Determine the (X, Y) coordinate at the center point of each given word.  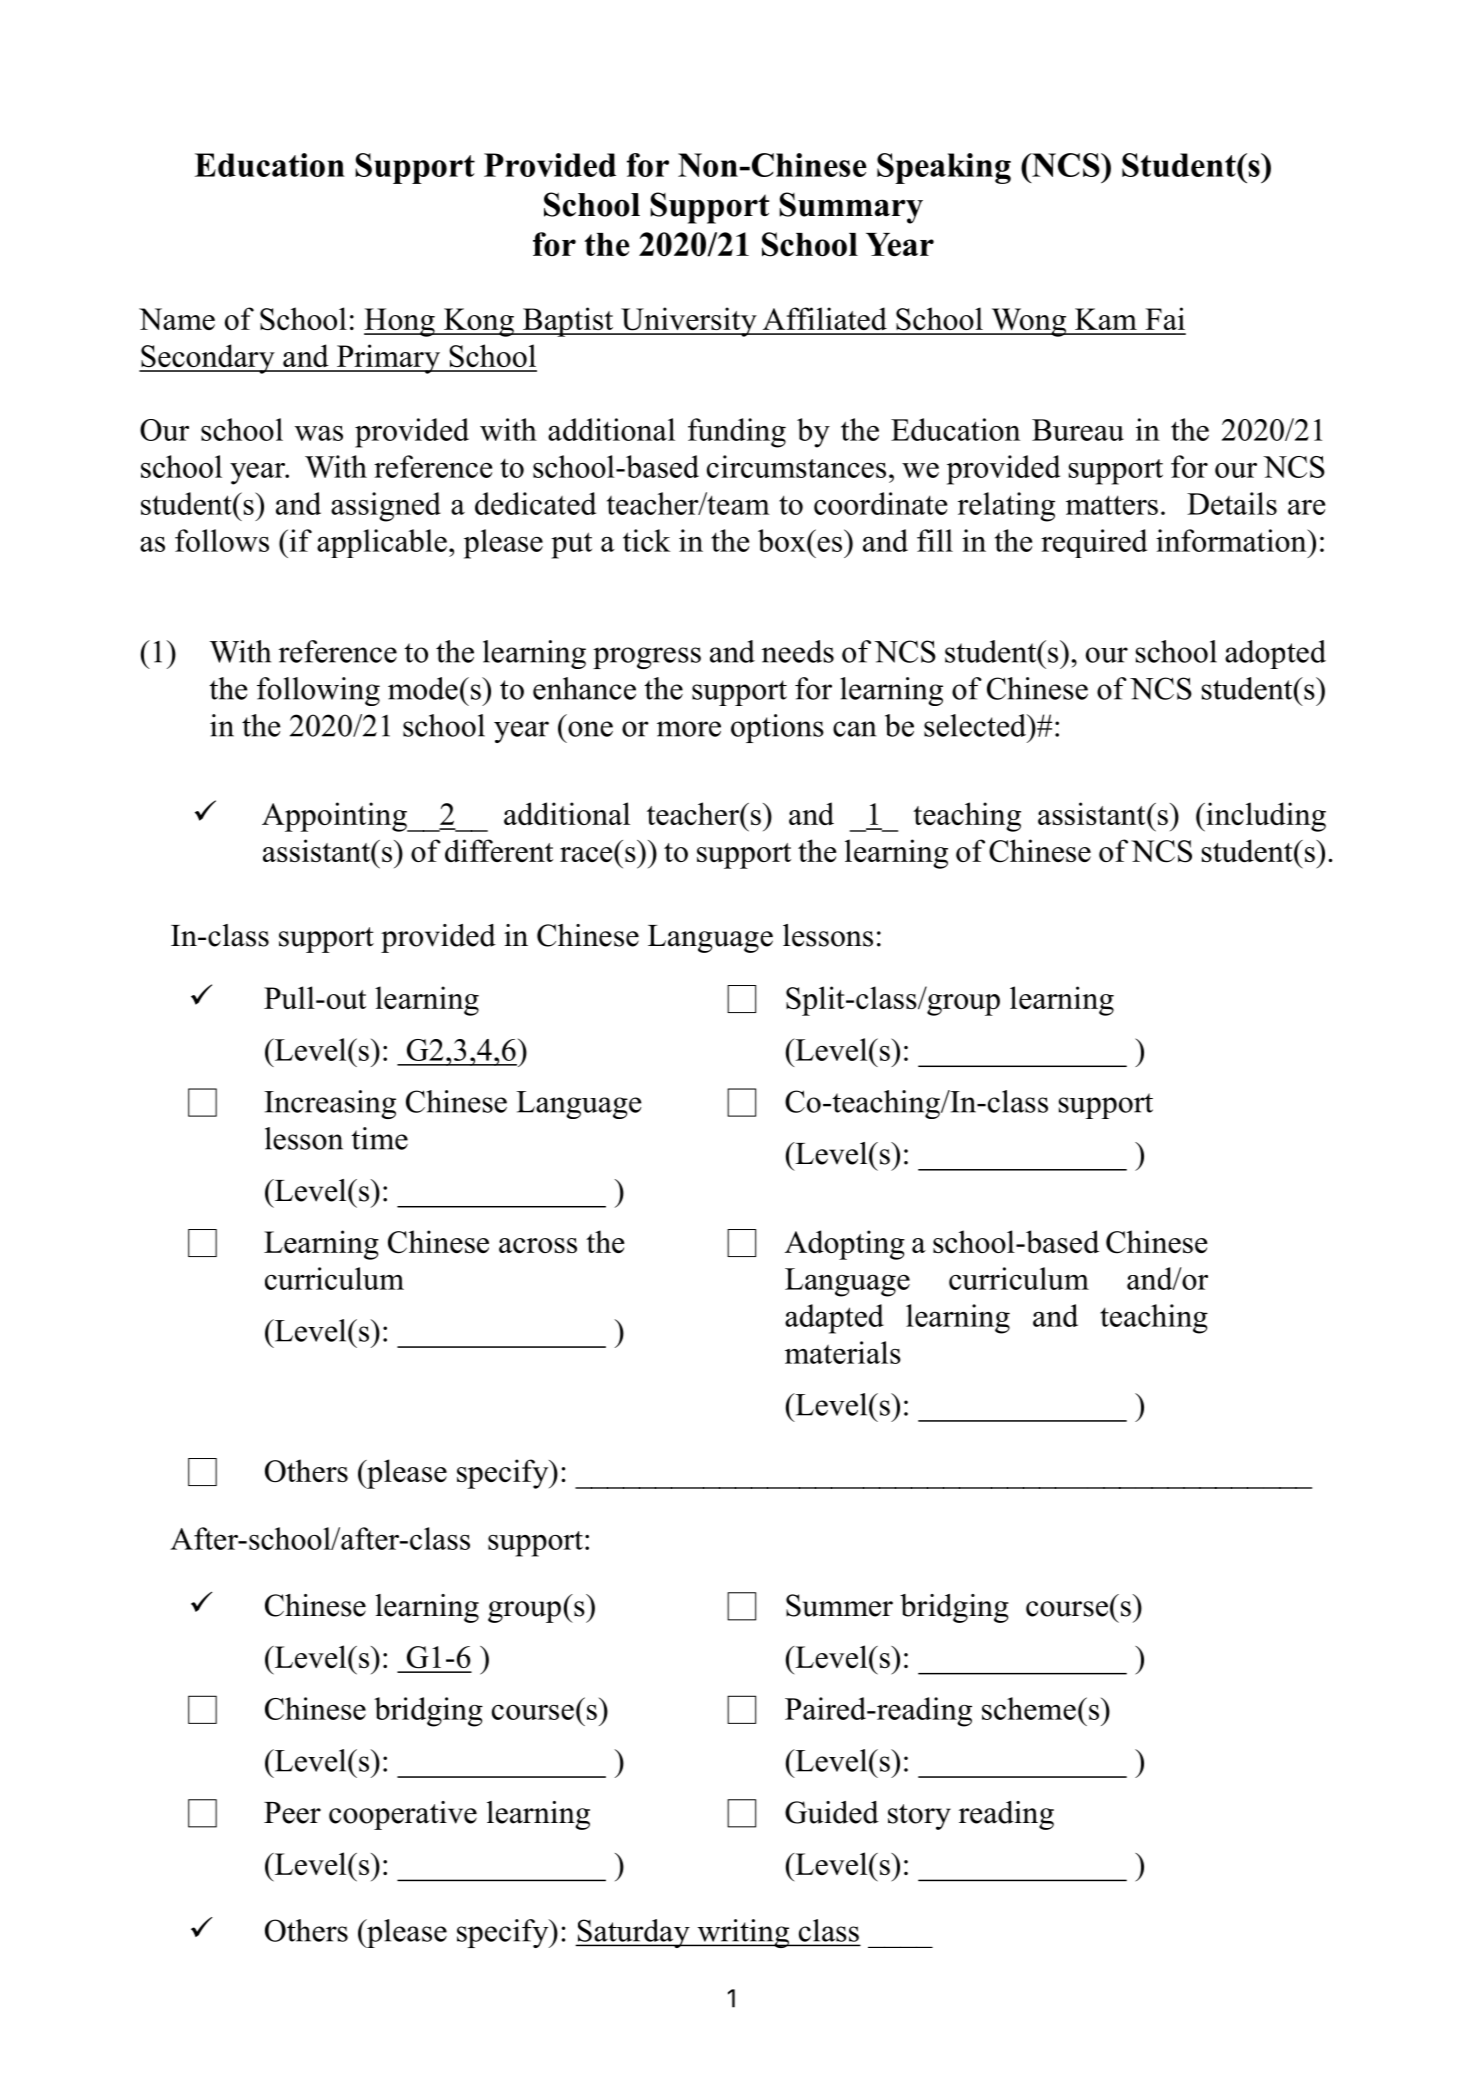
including (1265, 817)
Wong (1029, 322)
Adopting (845, 1245)
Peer (292, 1813)
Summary (851, 208)
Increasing (330, 1104)
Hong (400, 322)
